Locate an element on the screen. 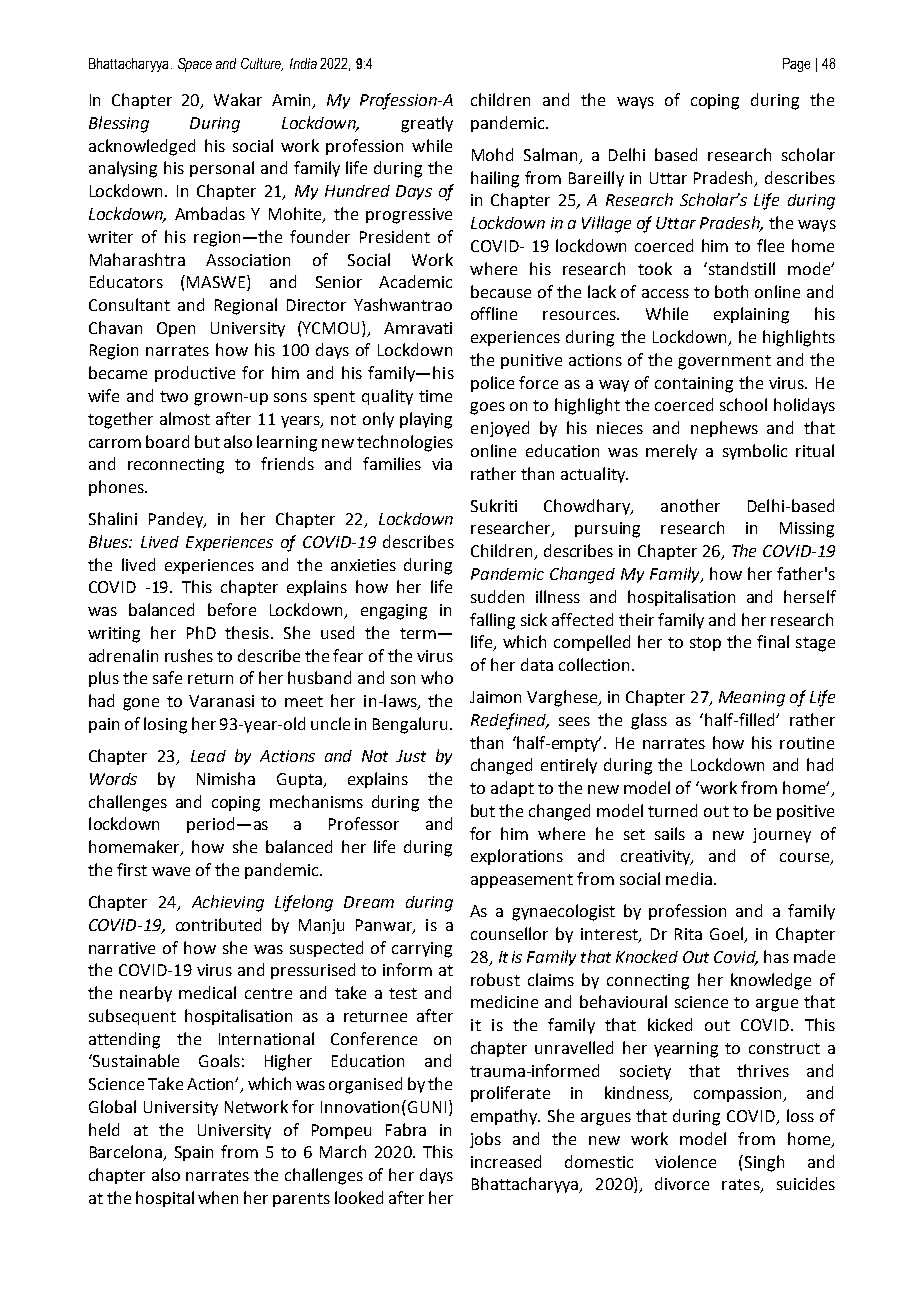 The height and width of the screenshot is (1308, 924). falling is located at coordinates (492, 621).
